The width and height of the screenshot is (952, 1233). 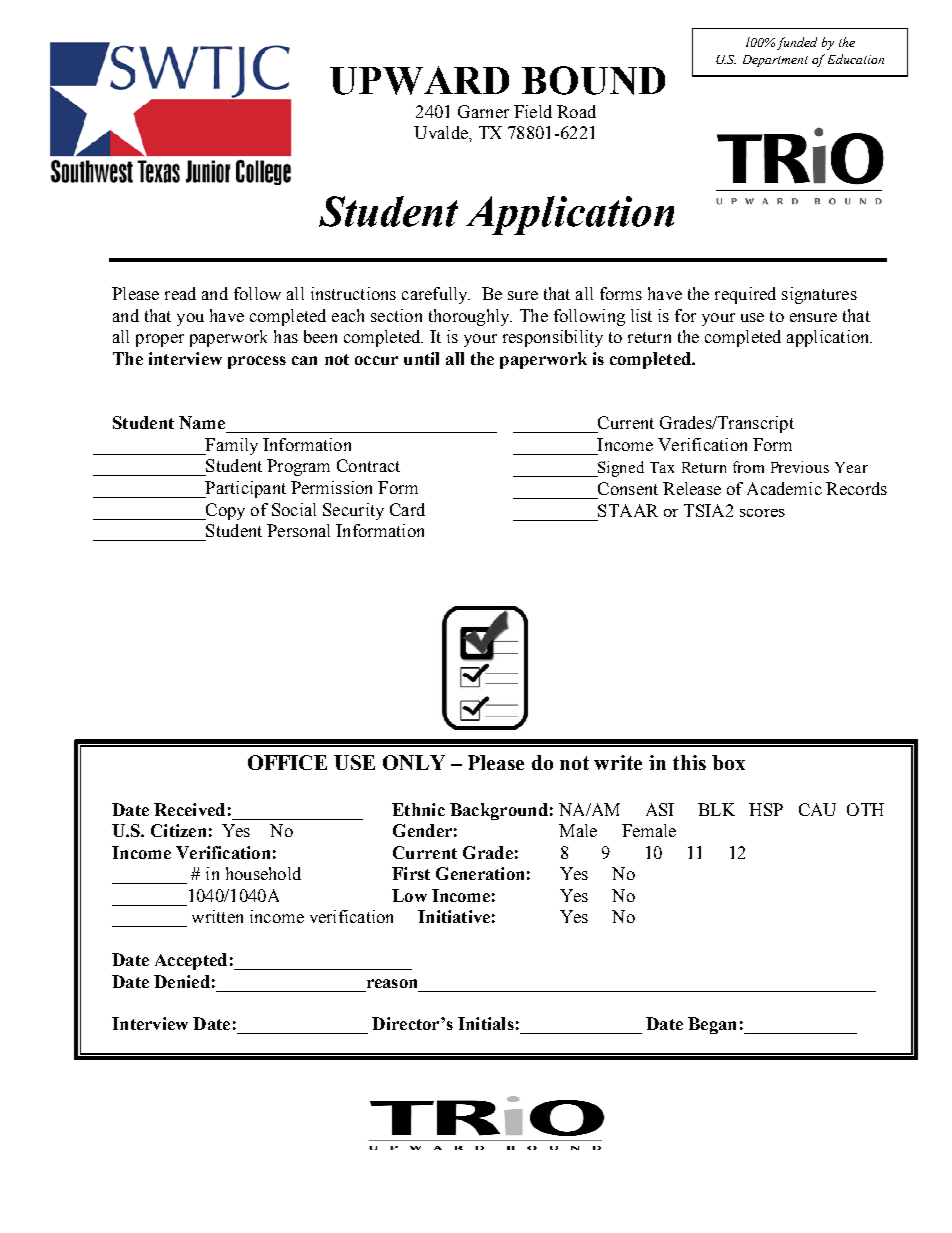 What do you see at coordinates (263, 873) in the screenshot?
I see `household` at bounding box center [263, 873].
